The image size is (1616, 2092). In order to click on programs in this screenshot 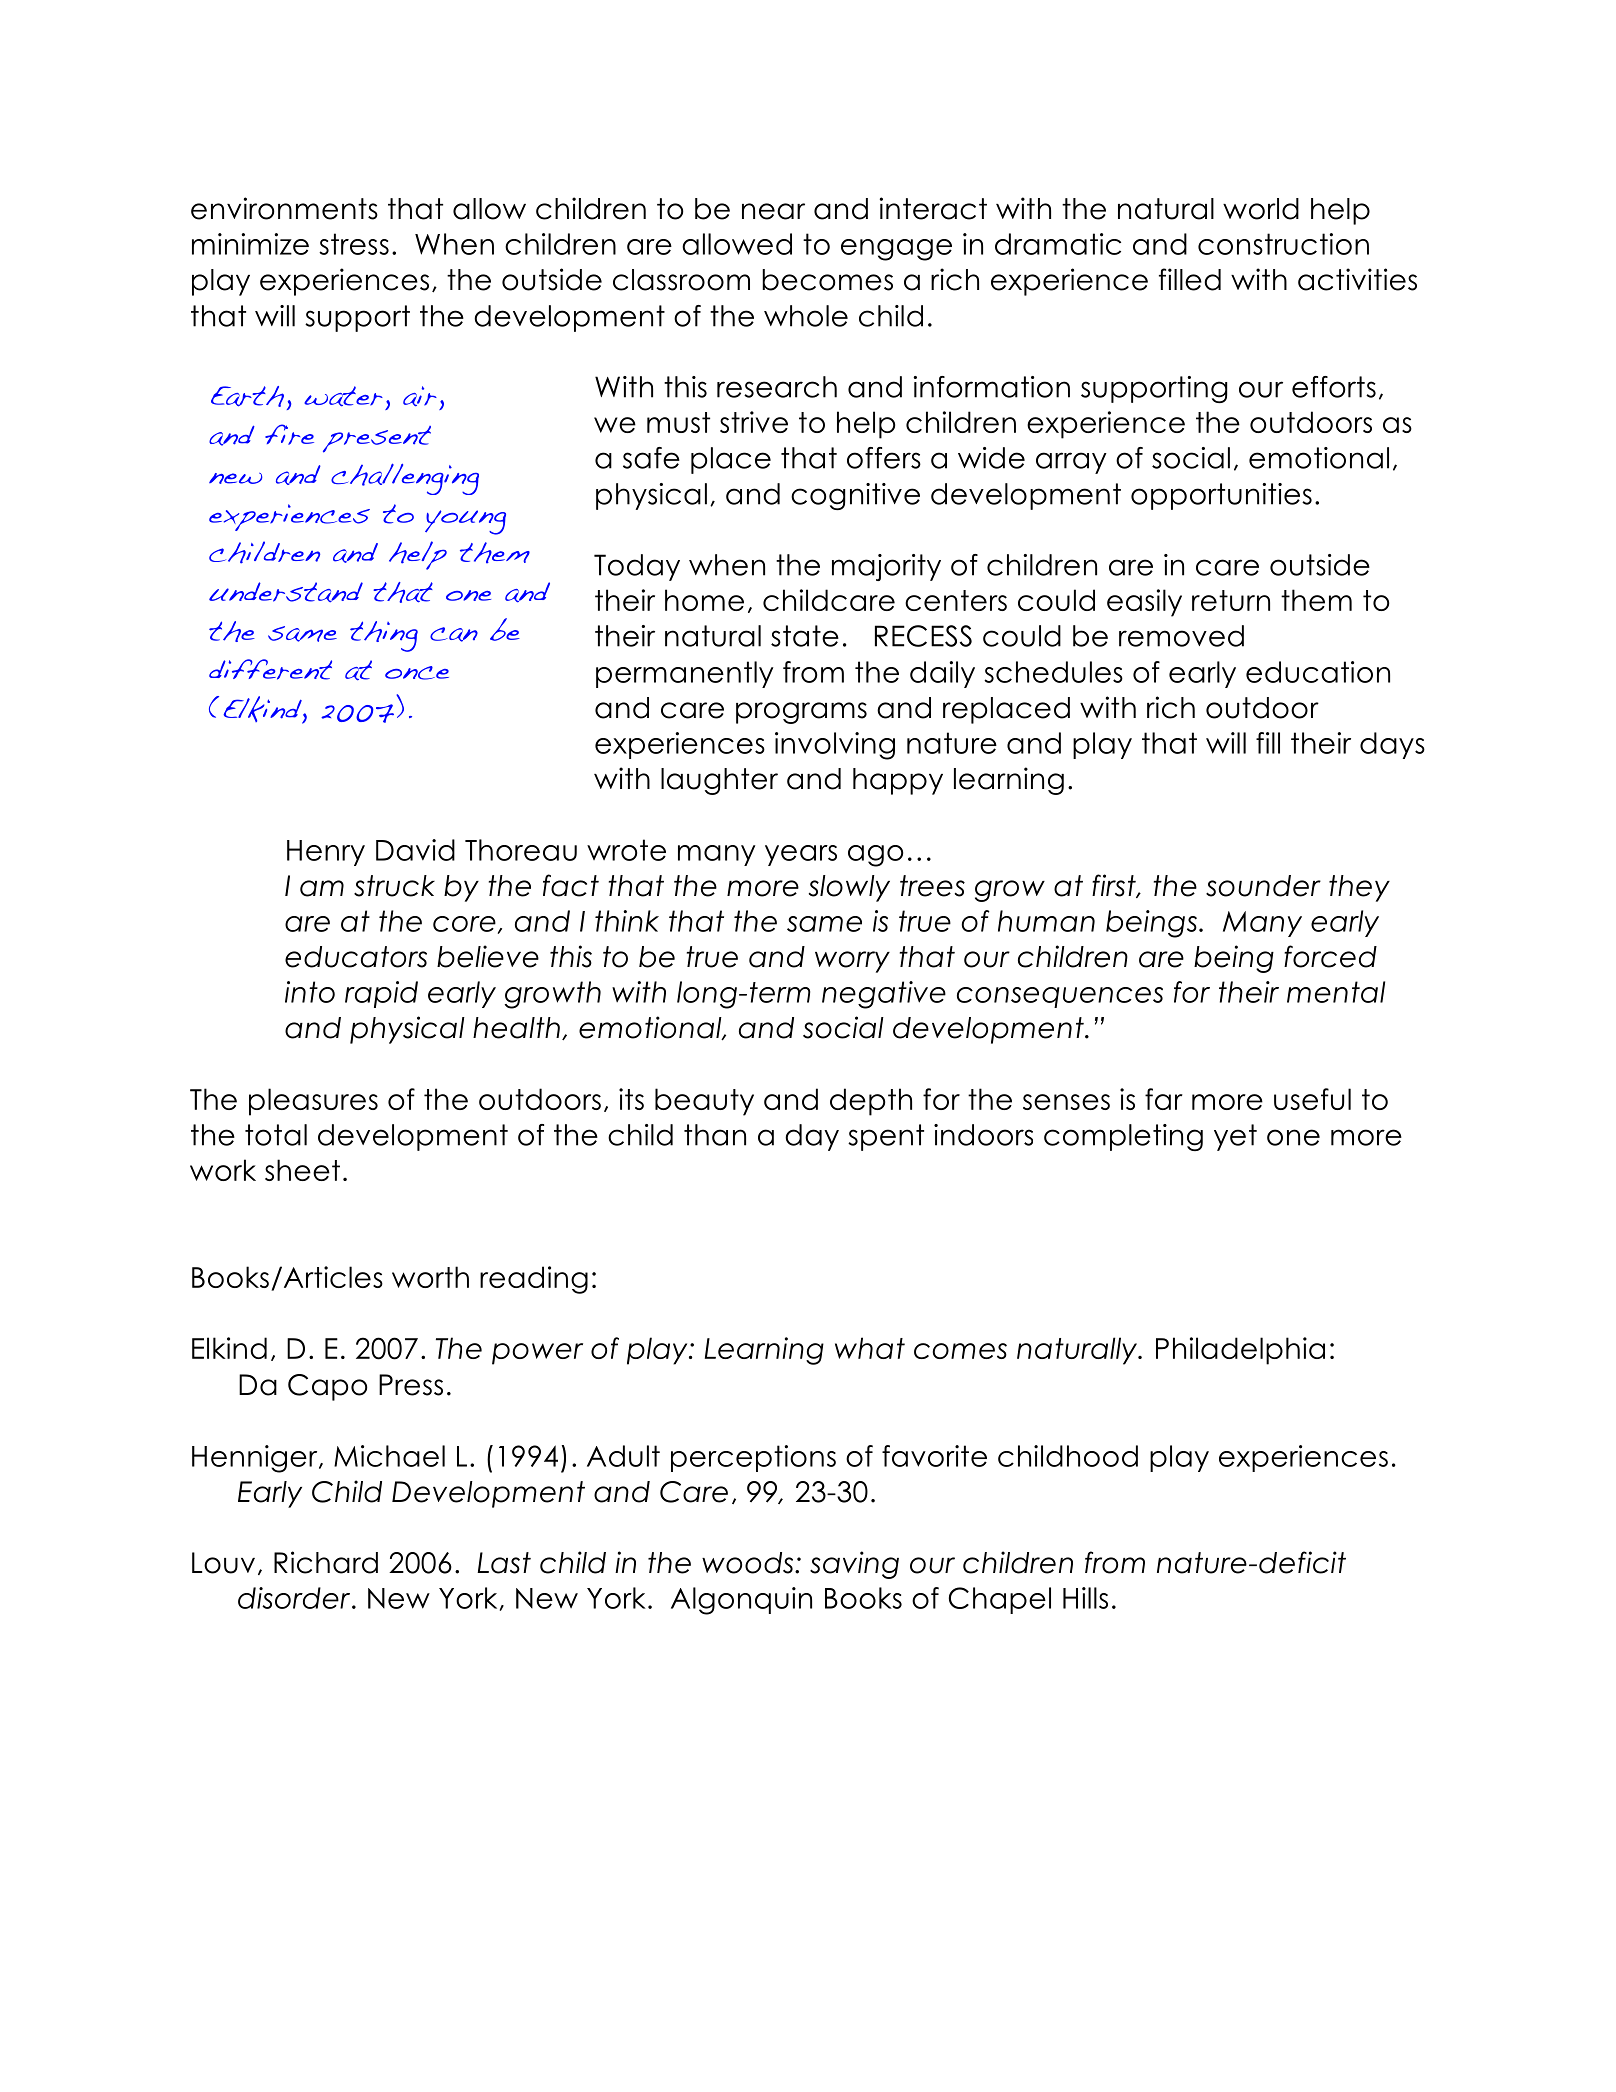, I will do `click(801, 713)`.
